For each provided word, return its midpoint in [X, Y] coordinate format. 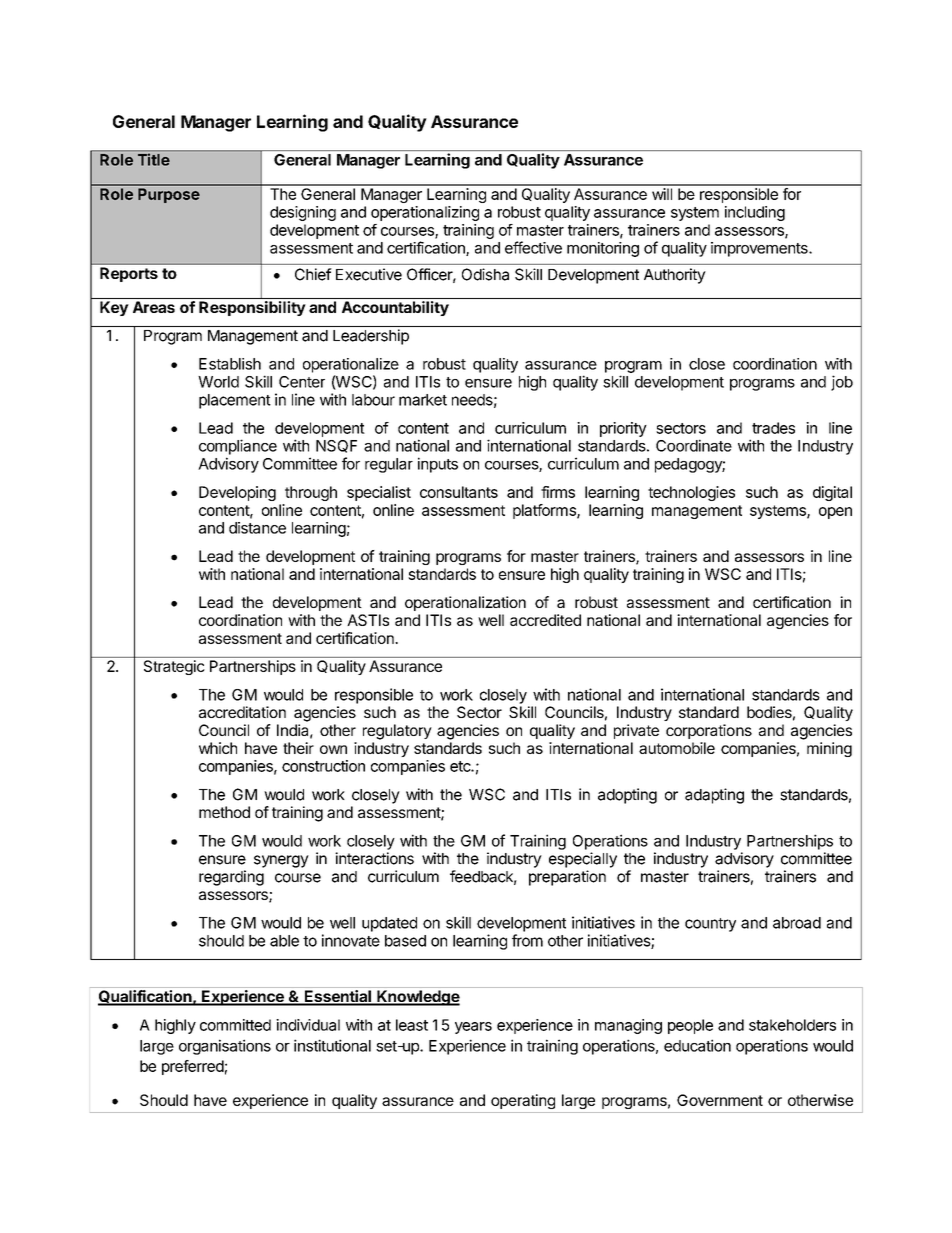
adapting [714, 796]
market [423, 400]
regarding [231, 878]
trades [773, 428]
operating [523, 1101]
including [755, 213]
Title [154, 160]
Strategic [174, 667]
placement [235, 401]
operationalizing [425, 213]
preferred [193, 1067]
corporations [709, 731]
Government [720, 1100]
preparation [567, 878]
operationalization [465, 603]
